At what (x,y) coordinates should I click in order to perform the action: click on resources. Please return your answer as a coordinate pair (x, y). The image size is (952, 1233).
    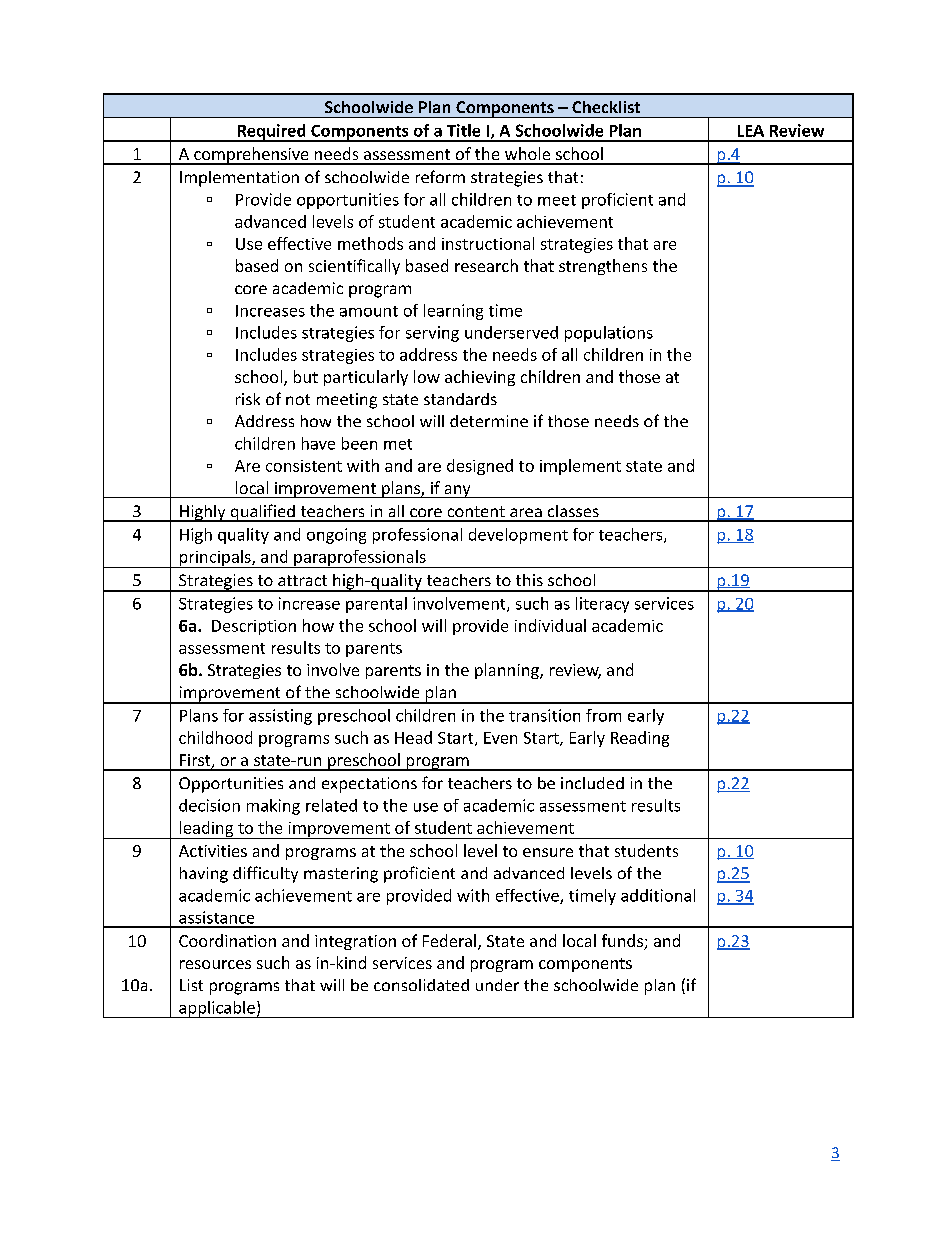
    Looking at the image, I should click on (215, 964).
